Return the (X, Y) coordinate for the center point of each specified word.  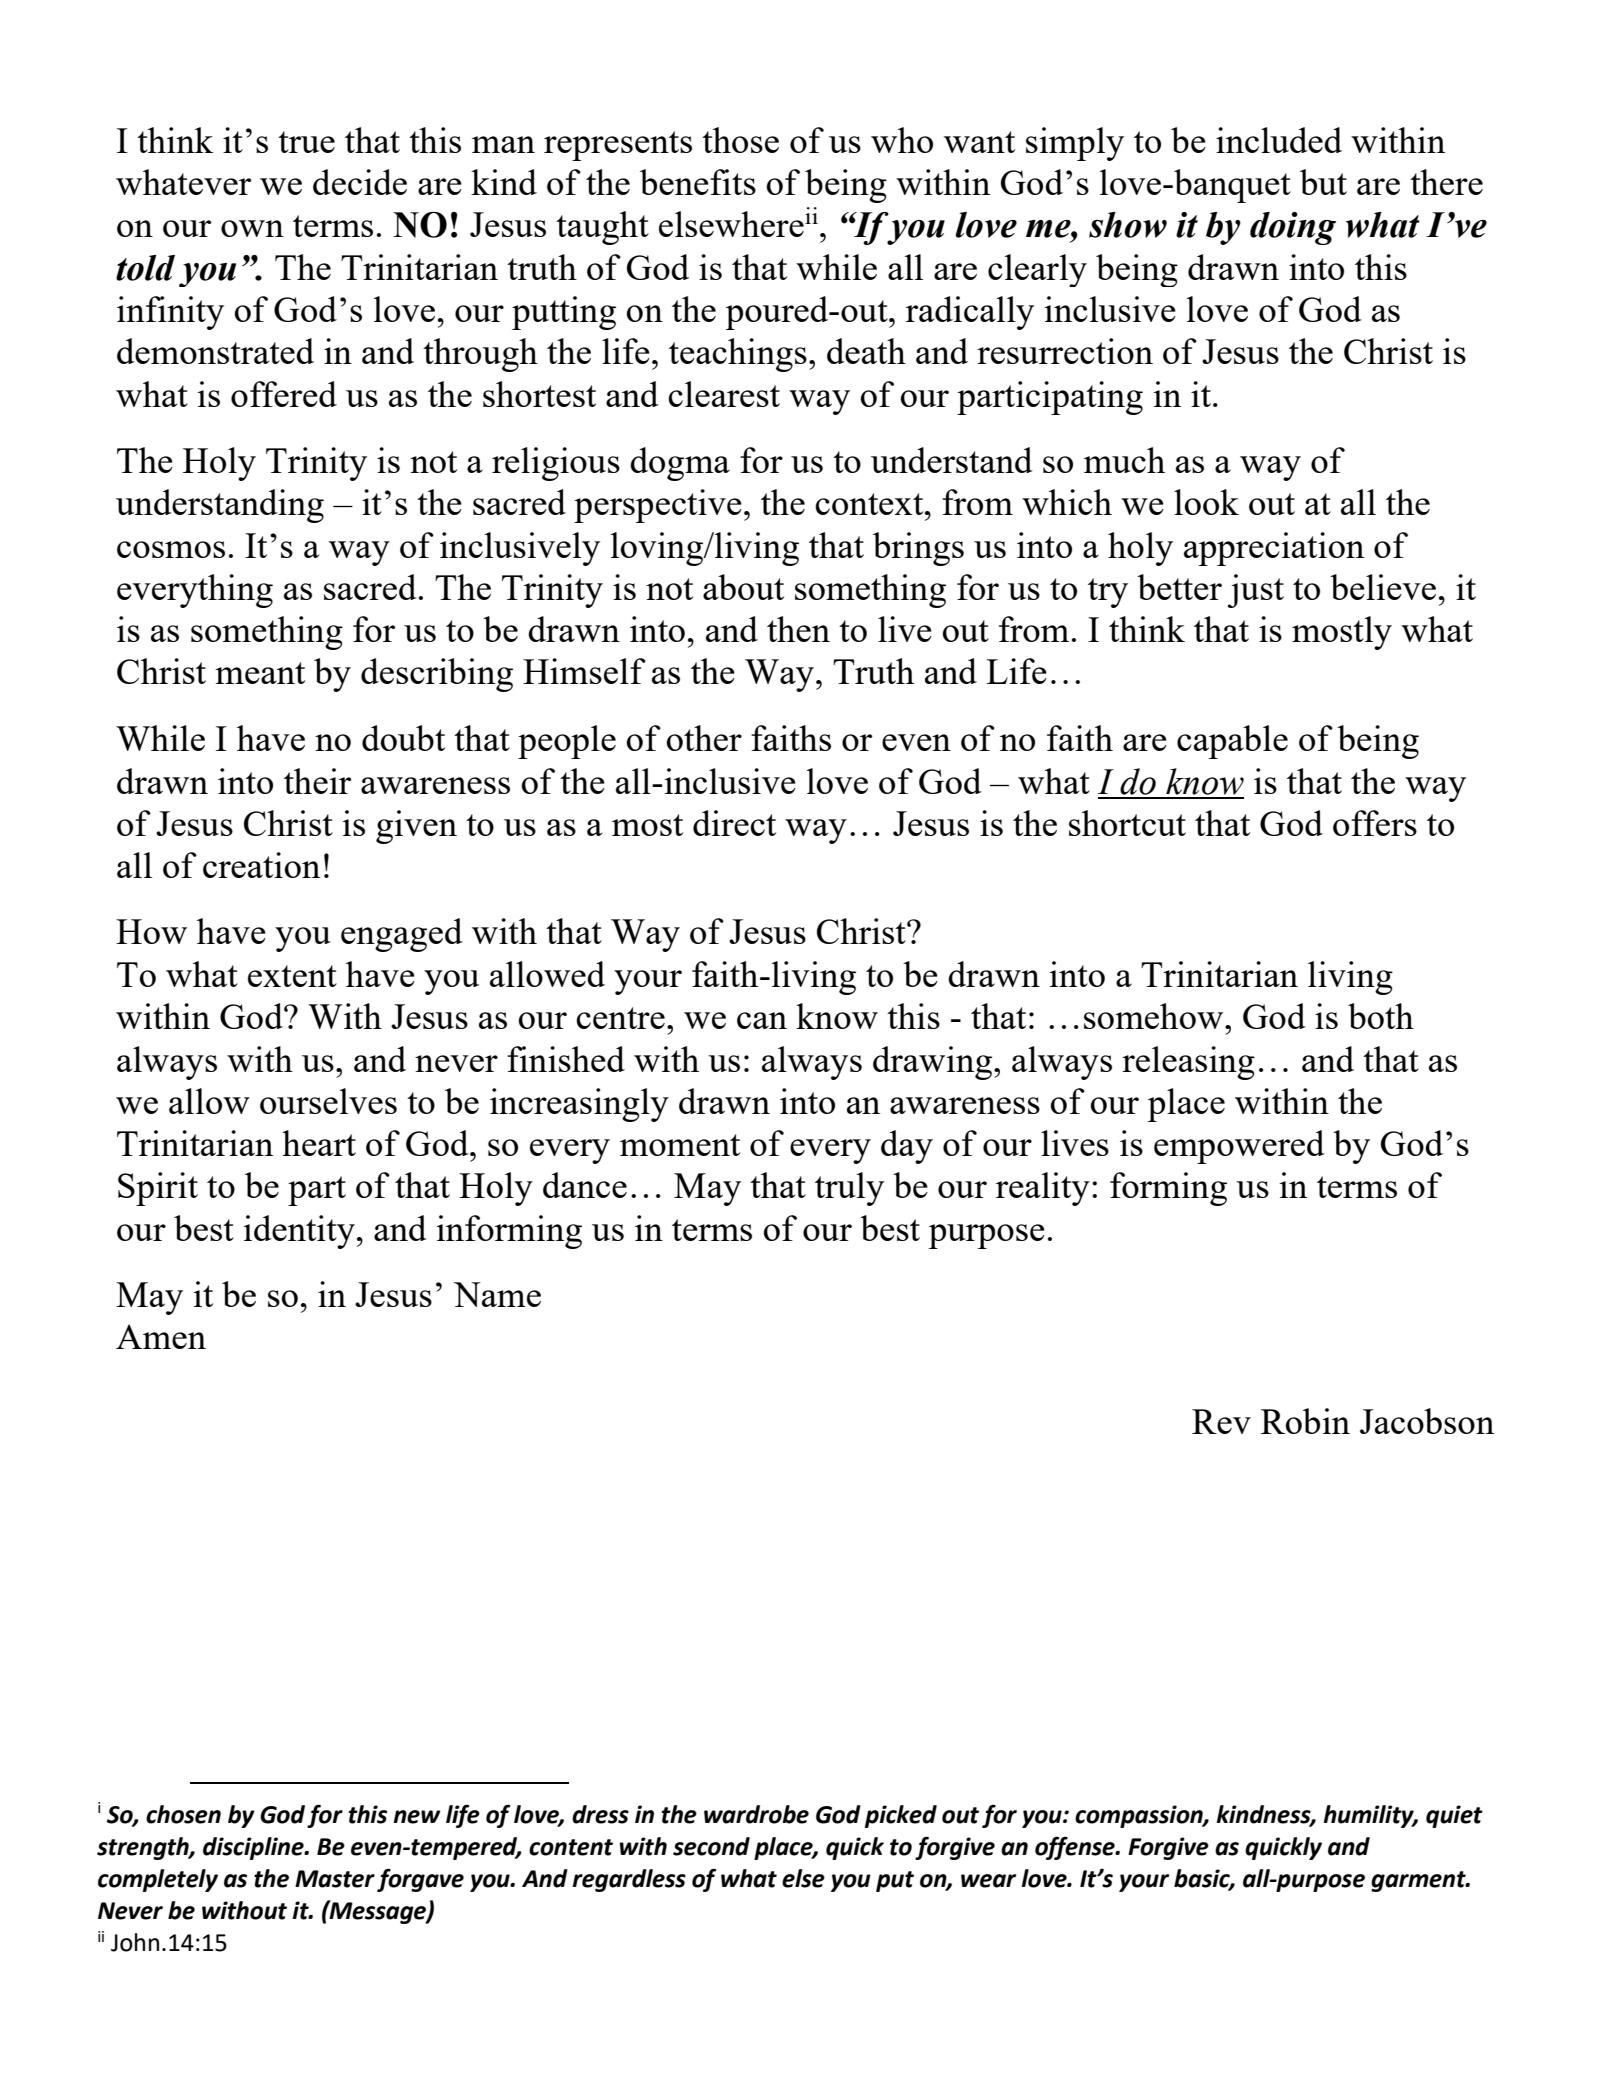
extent (292, 976)
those (740, 140)
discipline (254, 1848)
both (1381, 1016)
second (711, 1846)
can (762, 1020)
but (1323, 182)
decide (360, 182)
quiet (1454, 1816)
